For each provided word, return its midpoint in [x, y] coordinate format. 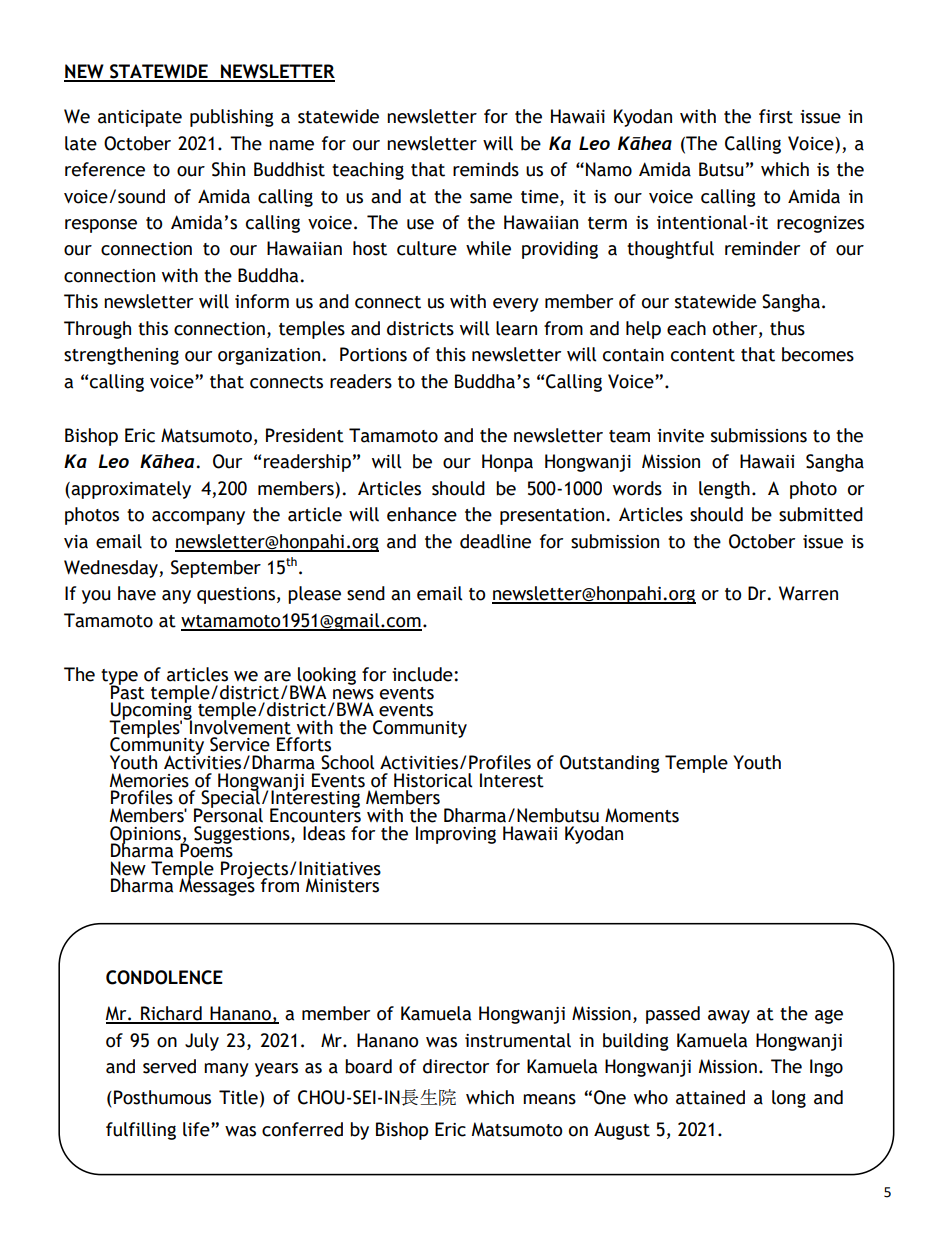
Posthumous [162, 1097]
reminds [486, 169]
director [456, 1066]
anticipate [140, 118]
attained [710, 1097]
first [776, 116]
